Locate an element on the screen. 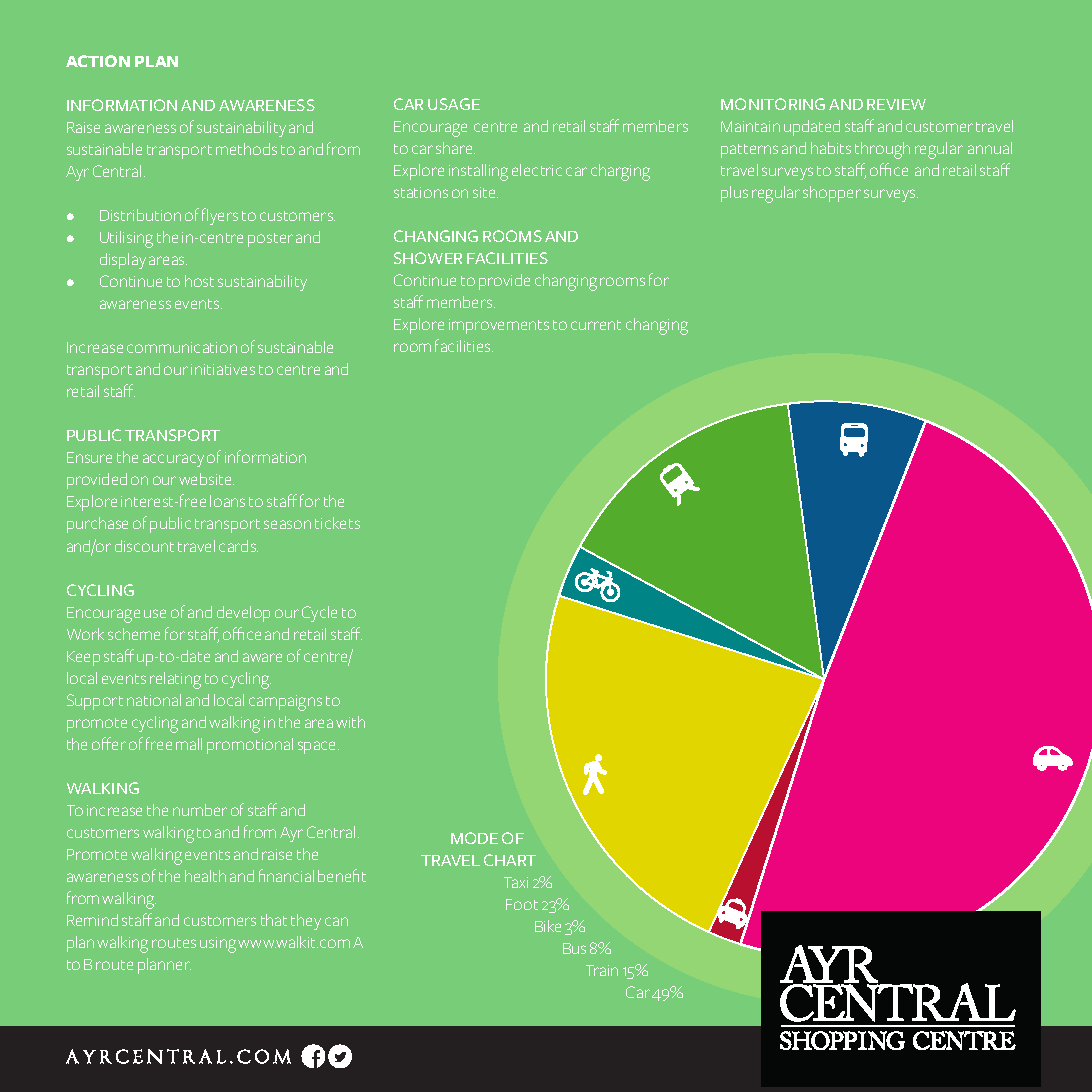  USAGE is located at coordinates (454, 104).
